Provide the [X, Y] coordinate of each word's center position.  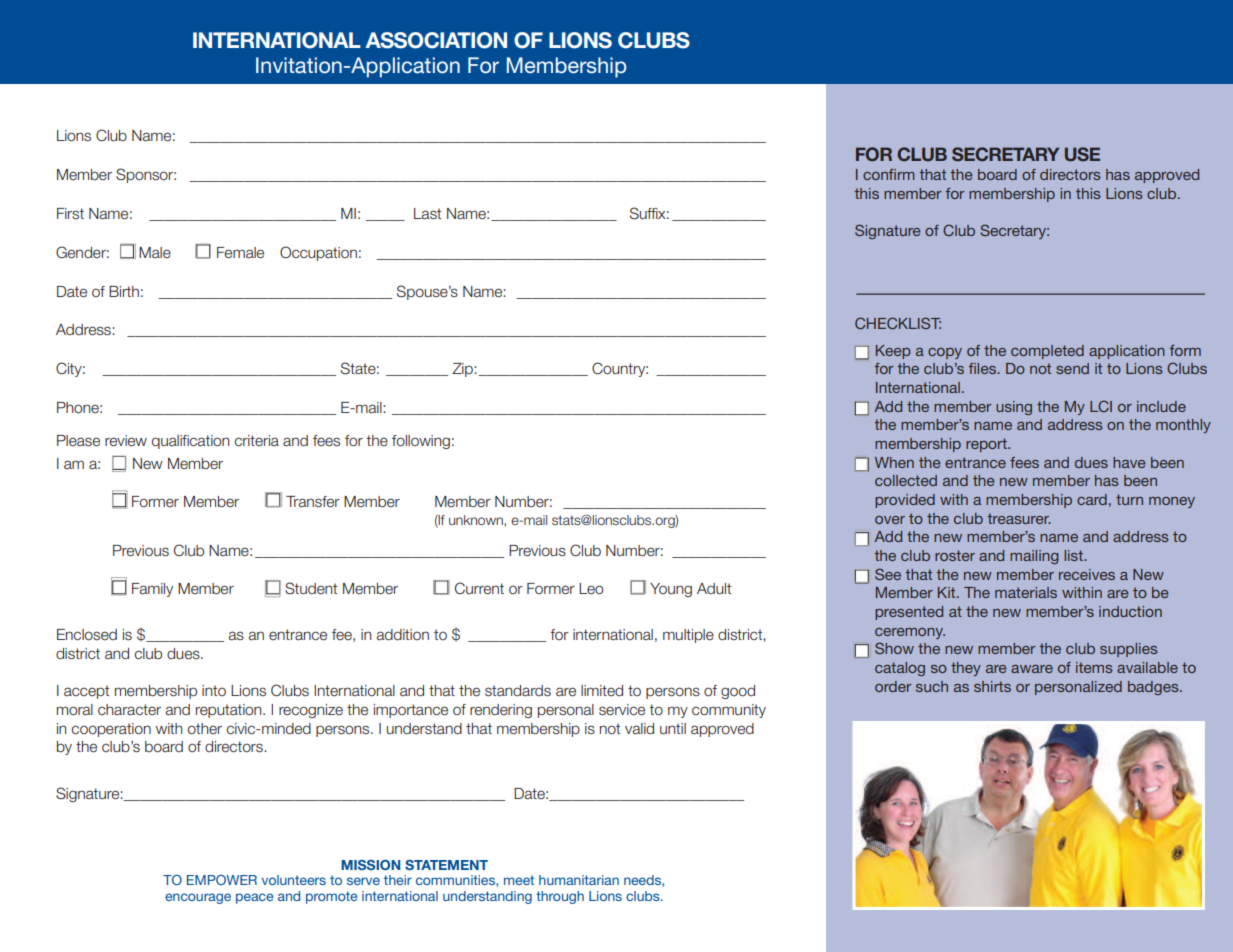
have [1129, 462]
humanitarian [579, 880]
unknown [477, 521]
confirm [889, 174]
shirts [992, 686]
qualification [190, 442]
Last [427, 213]
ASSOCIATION [436, 40]
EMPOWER [222, 880]
